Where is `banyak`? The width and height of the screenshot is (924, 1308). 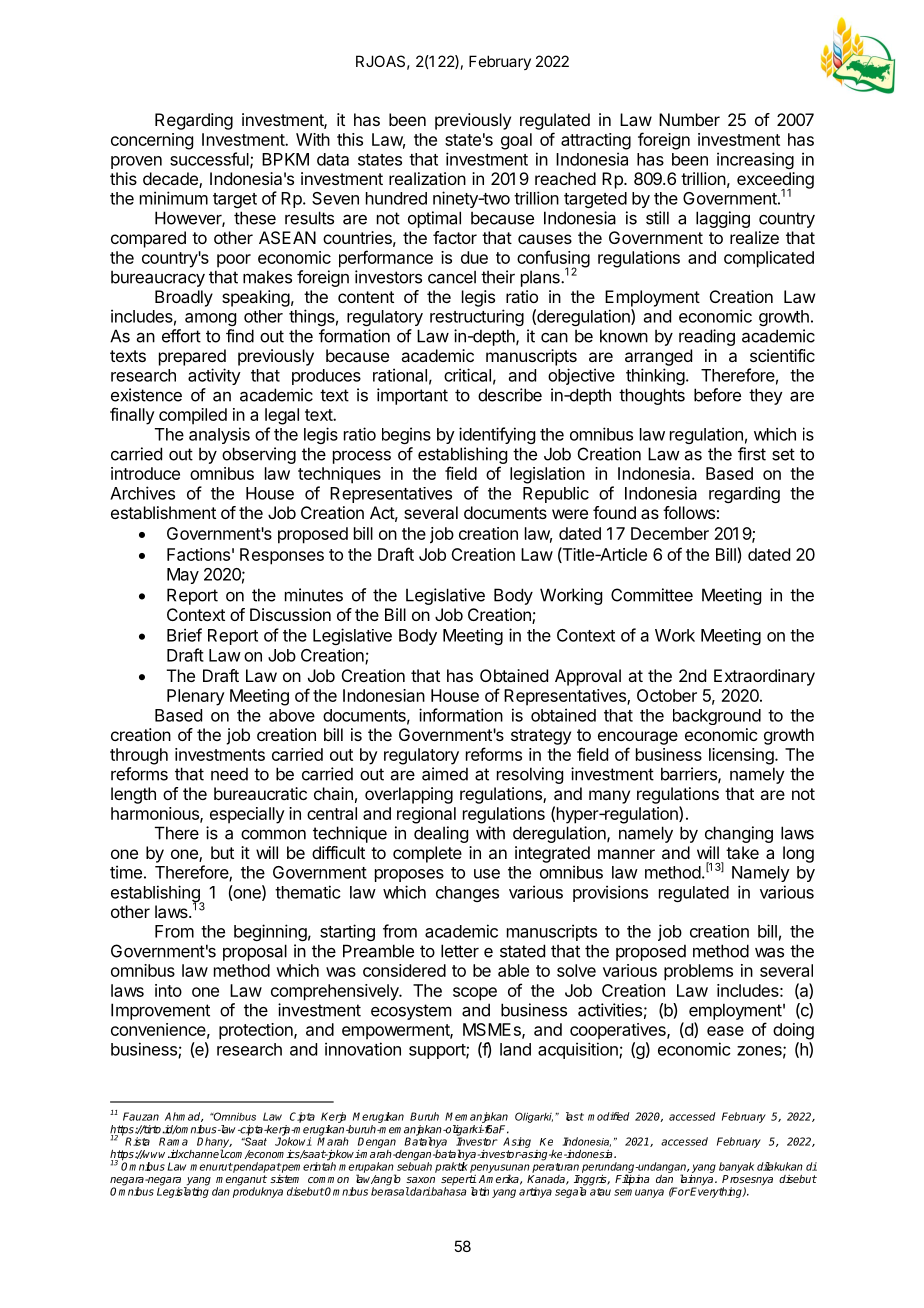
banyak is located at coordinates (736, 1167).
